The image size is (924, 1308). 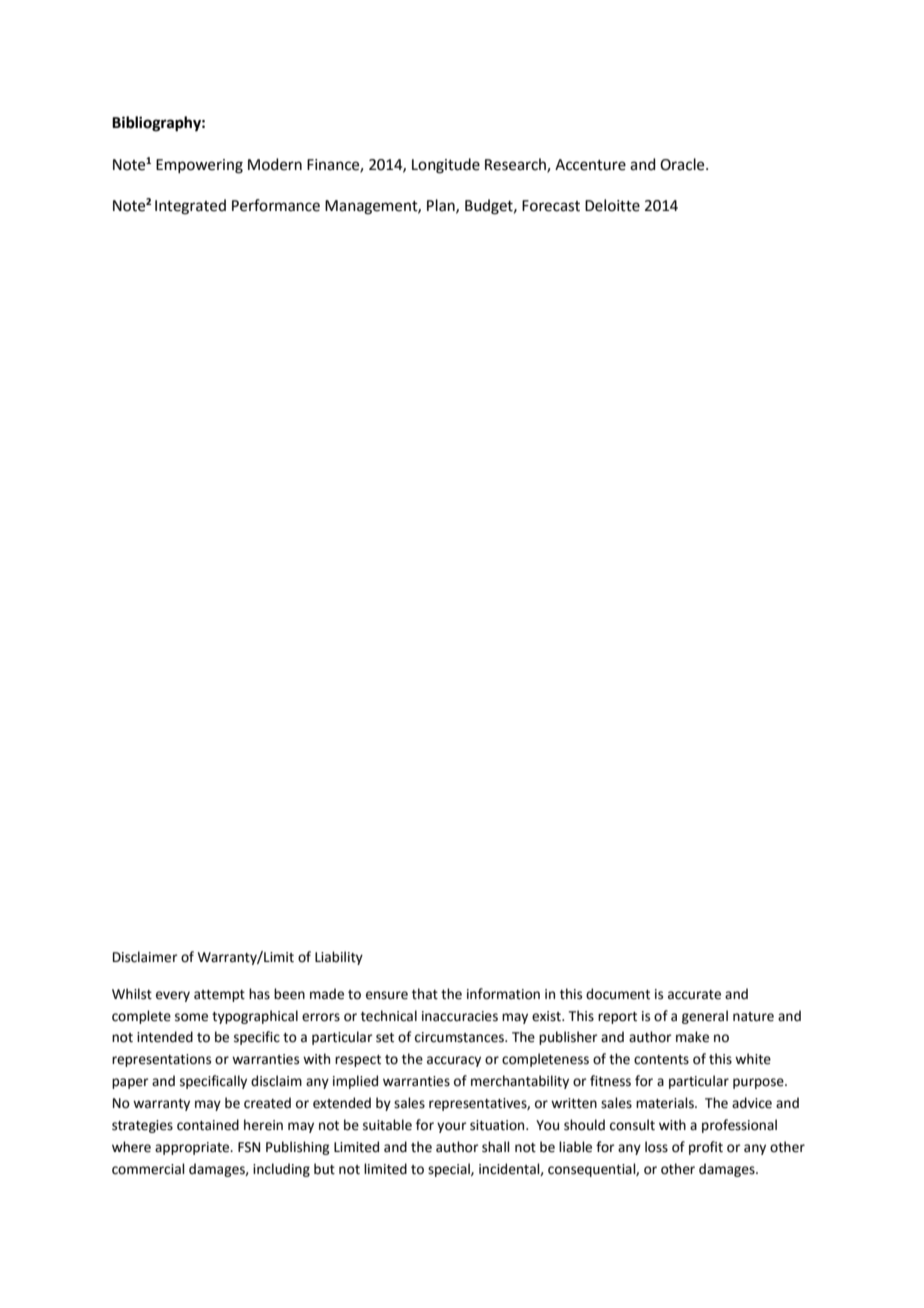 I want to click on appropriate, so click(x=193, y=1148).
